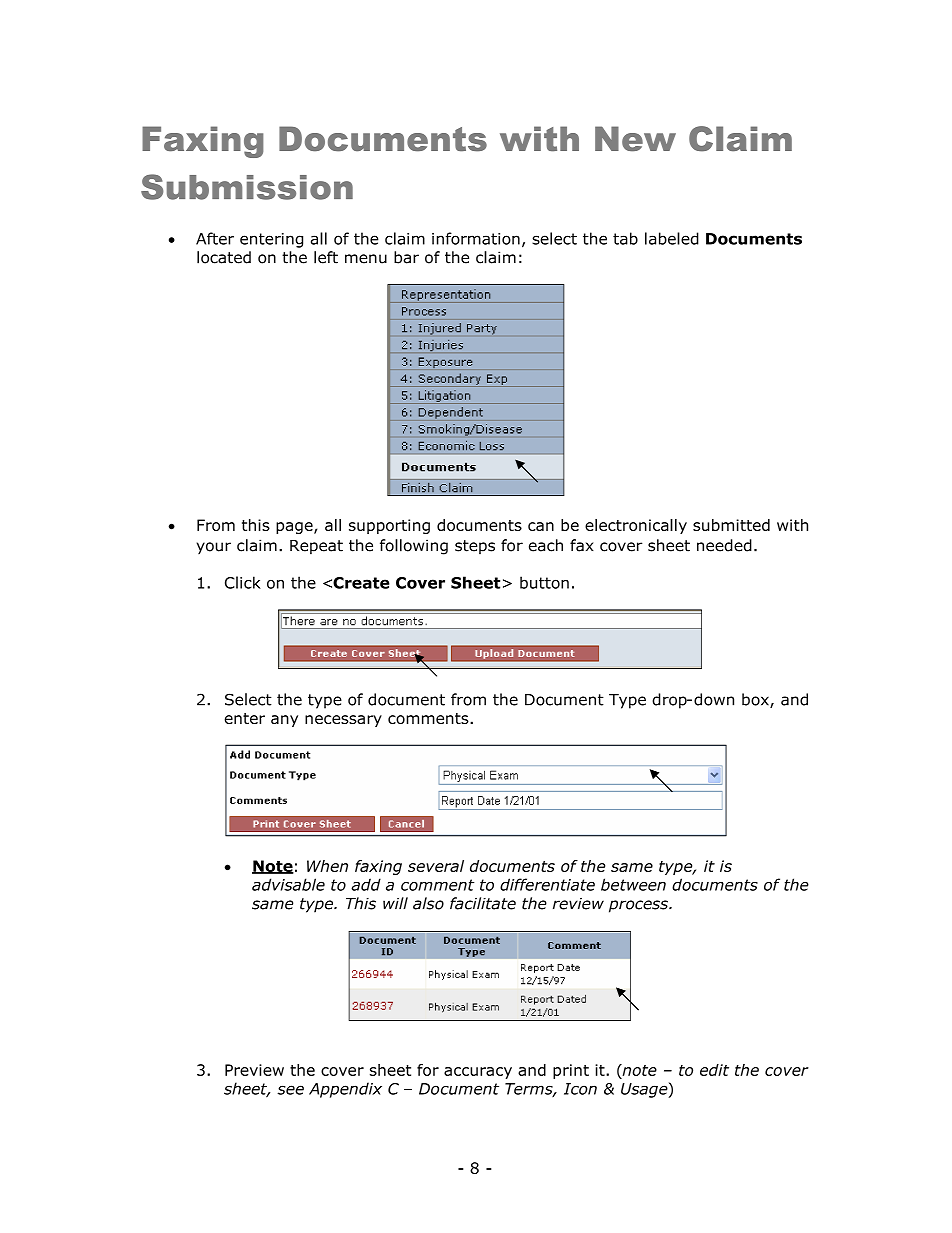 The width and height of the document is (952, 1233). I want to click on needed, so click(724, 545).
